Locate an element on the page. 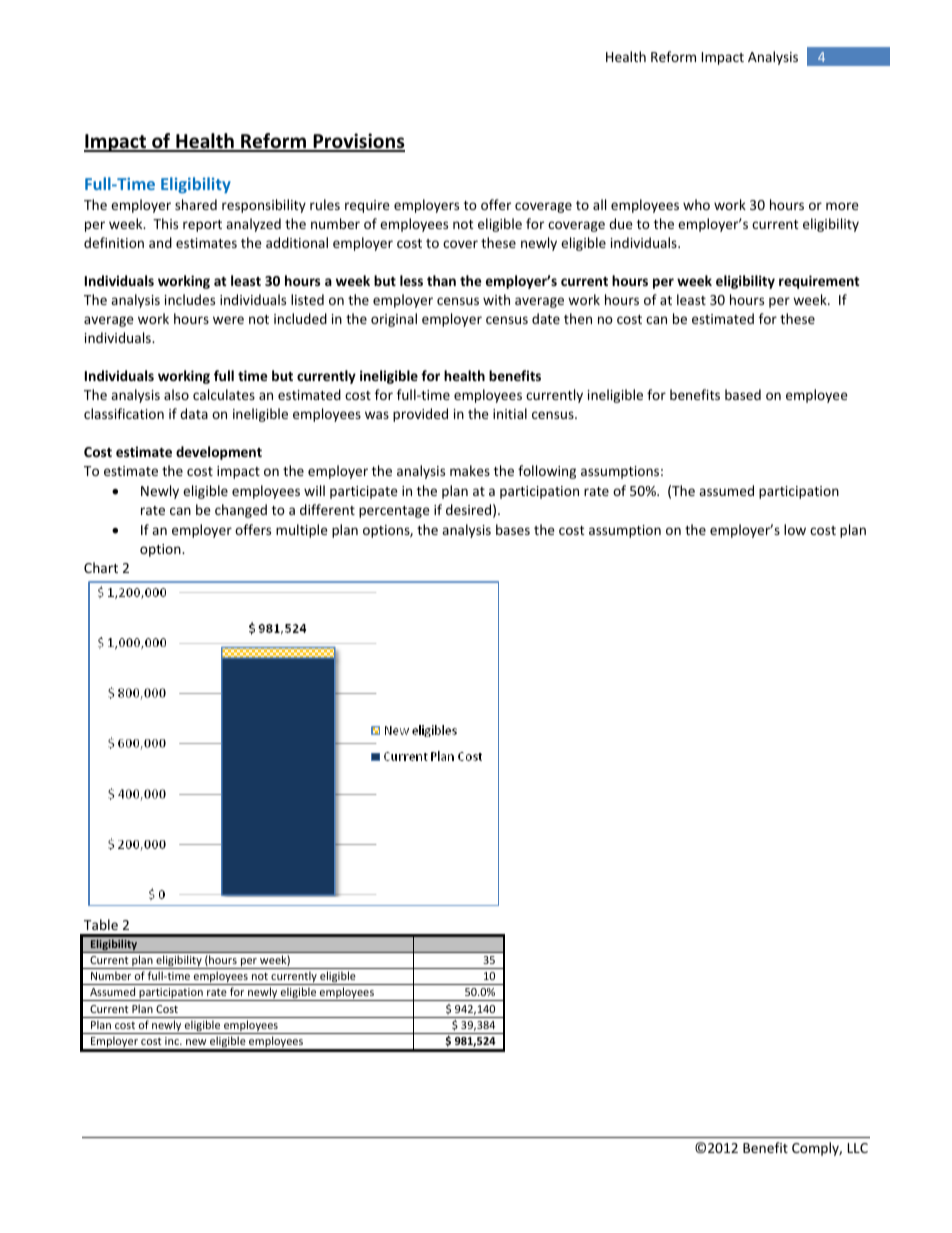 The image size is (952, 1233). bases is located at coordinates (513, 529).
